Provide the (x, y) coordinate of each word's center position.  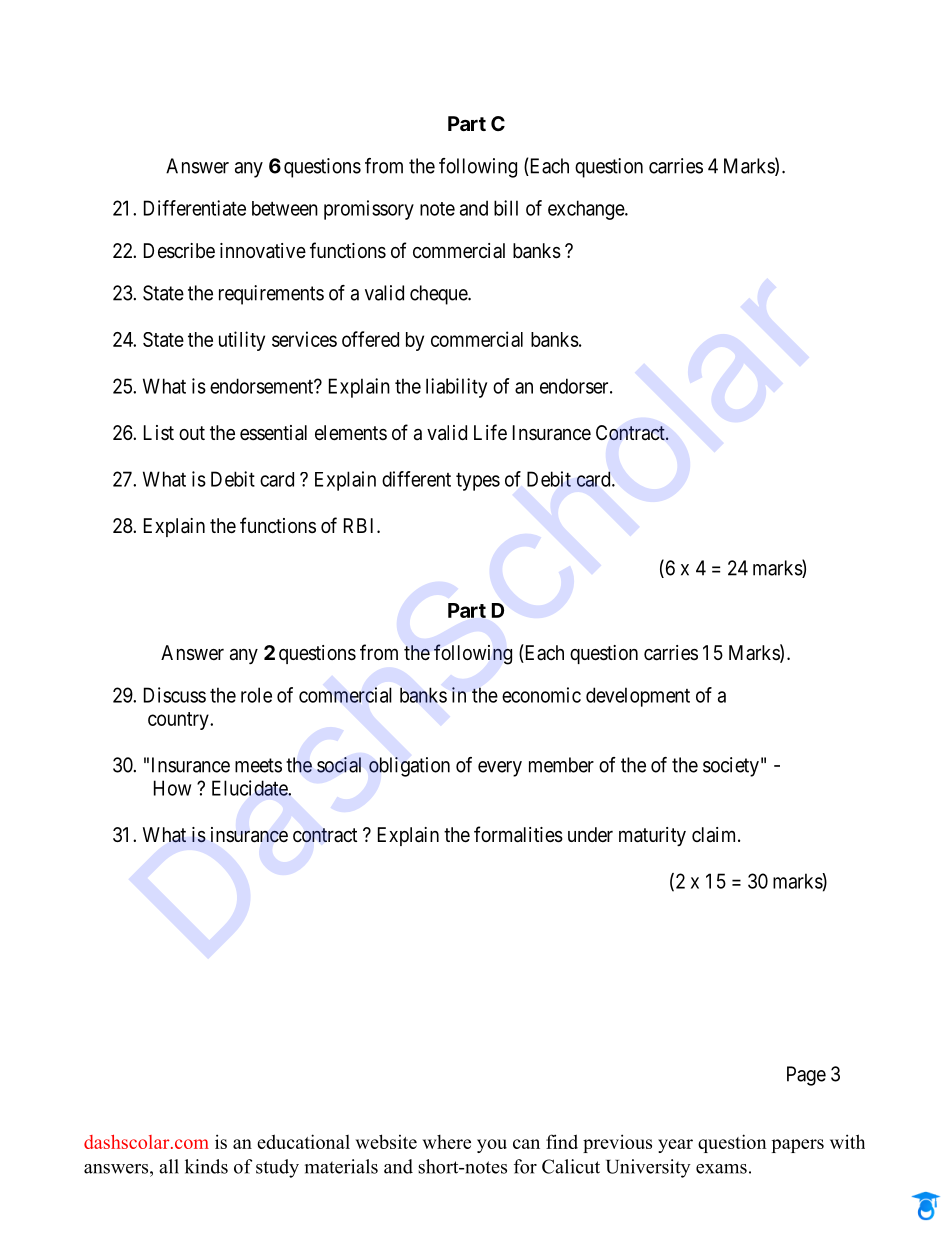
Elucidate (250, 788)
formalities (518, 834)
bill (506, 208)
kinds (206, 1166)
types (478, 482)
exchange (587, 210)
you (492, 1146)
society (731, 767)
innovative (263, 251)
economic (541, 695)
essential (273, 433)
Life (490, 432)
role (256, 695)
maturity (652, 836)
